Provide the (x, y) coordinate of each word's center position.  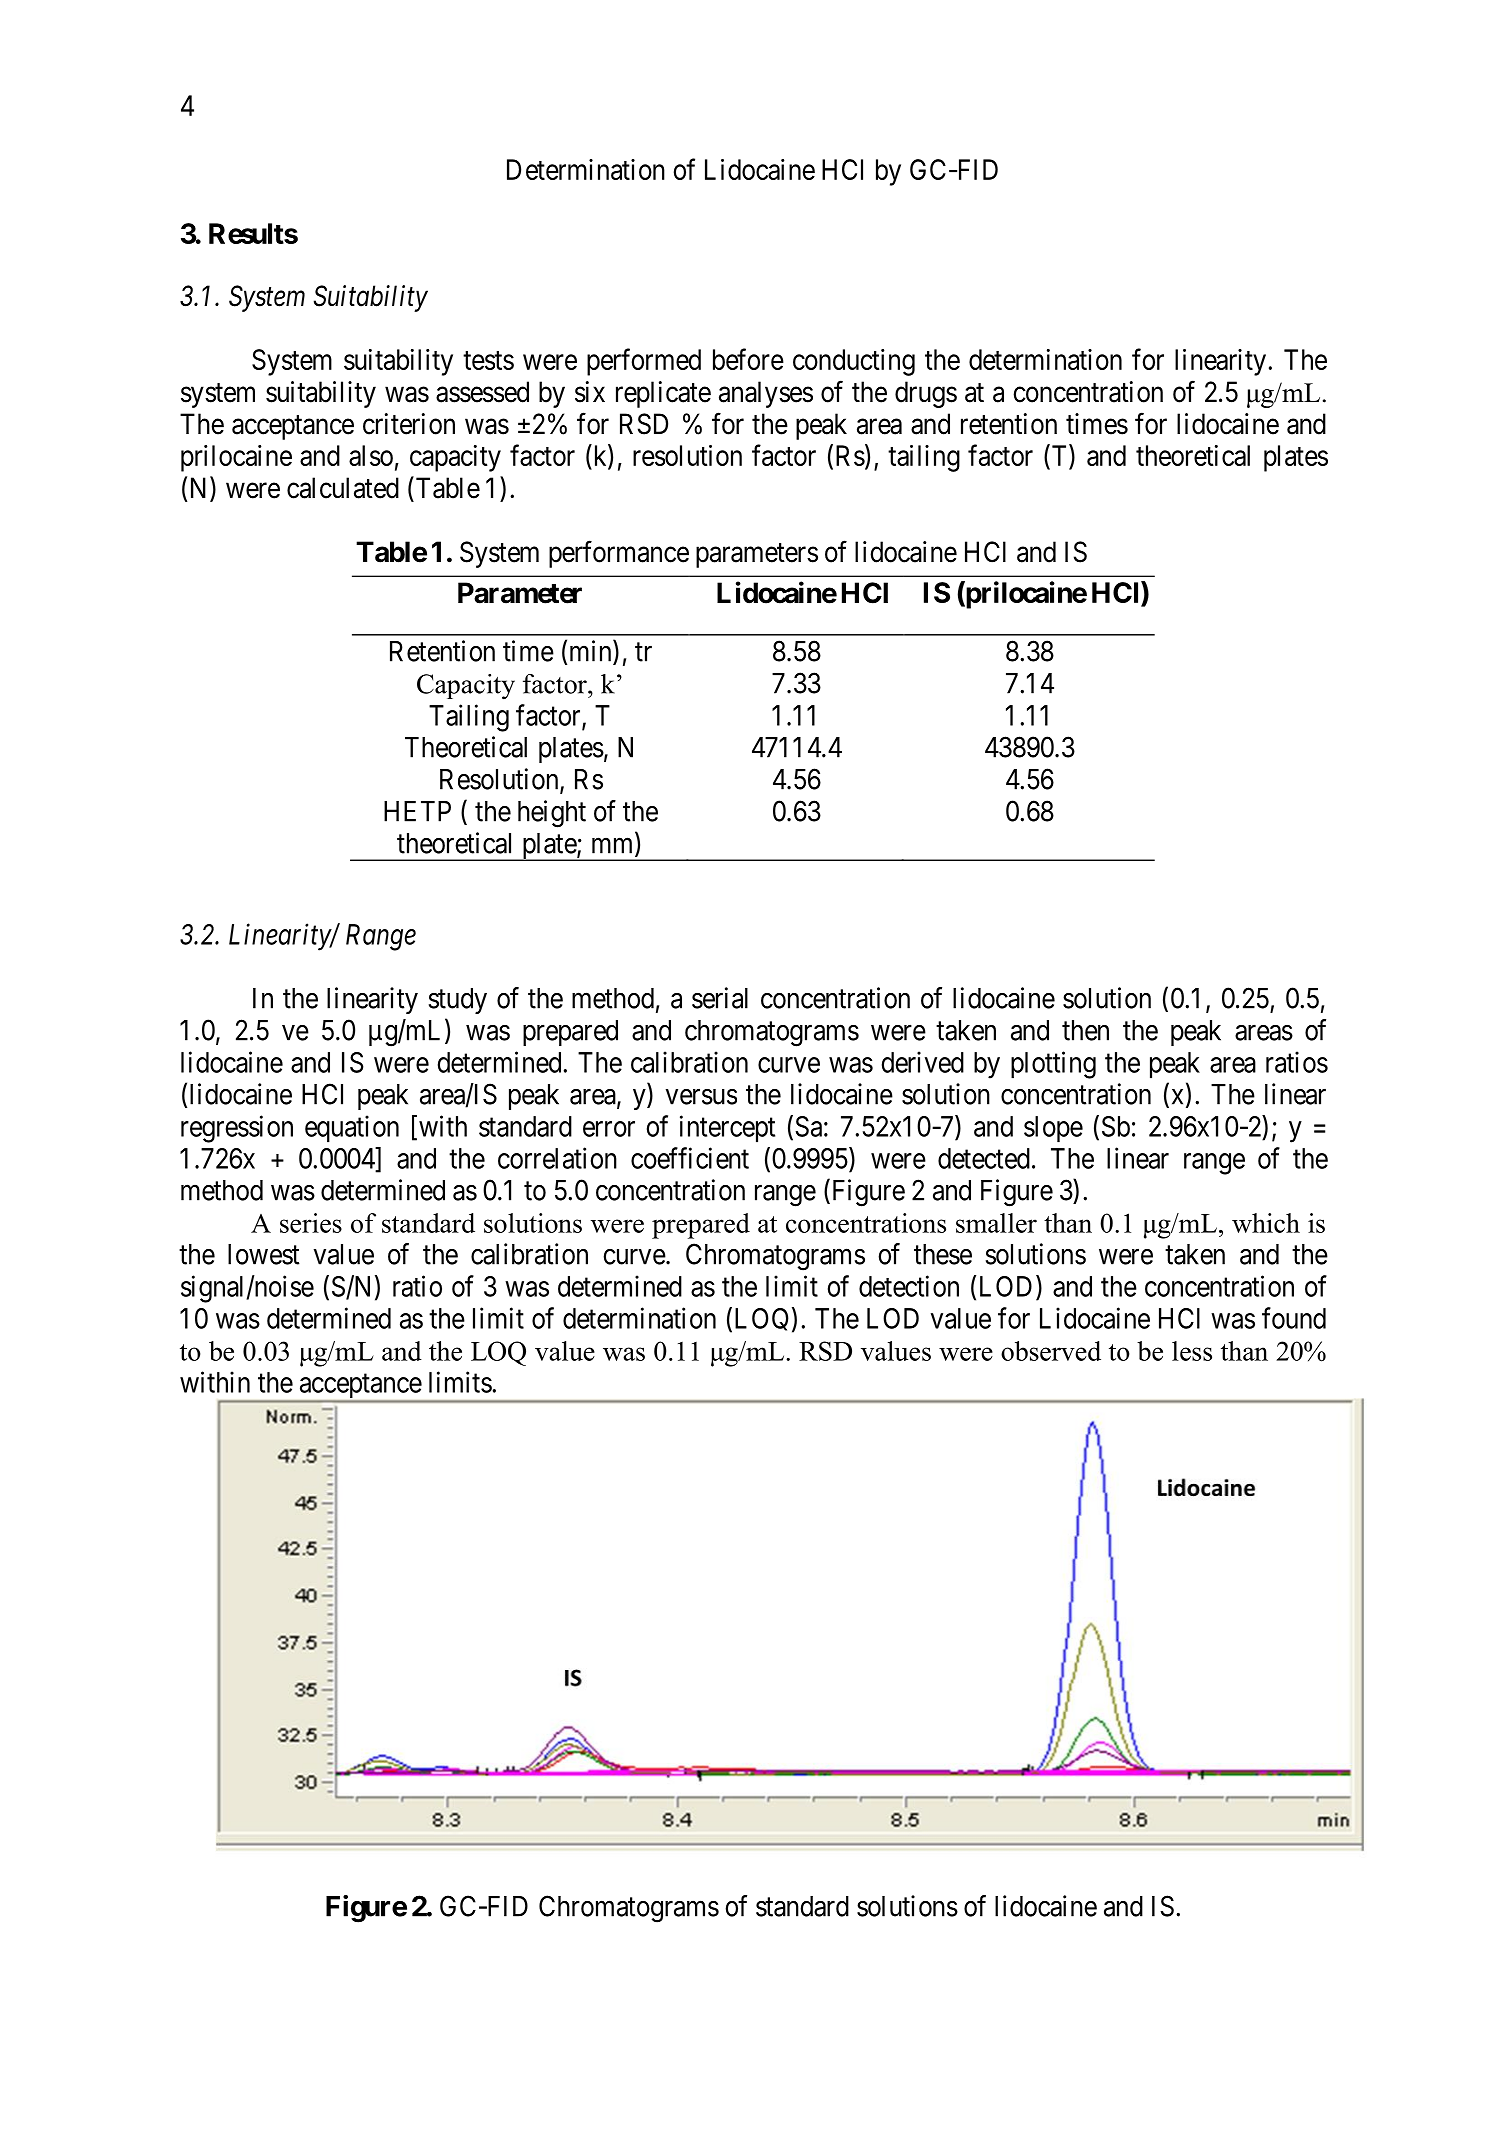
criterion (409, 424)
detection (909, 1286)
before (748, 359)
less (1192, 1351)
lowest (264, 1254)
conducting (854, 362)
